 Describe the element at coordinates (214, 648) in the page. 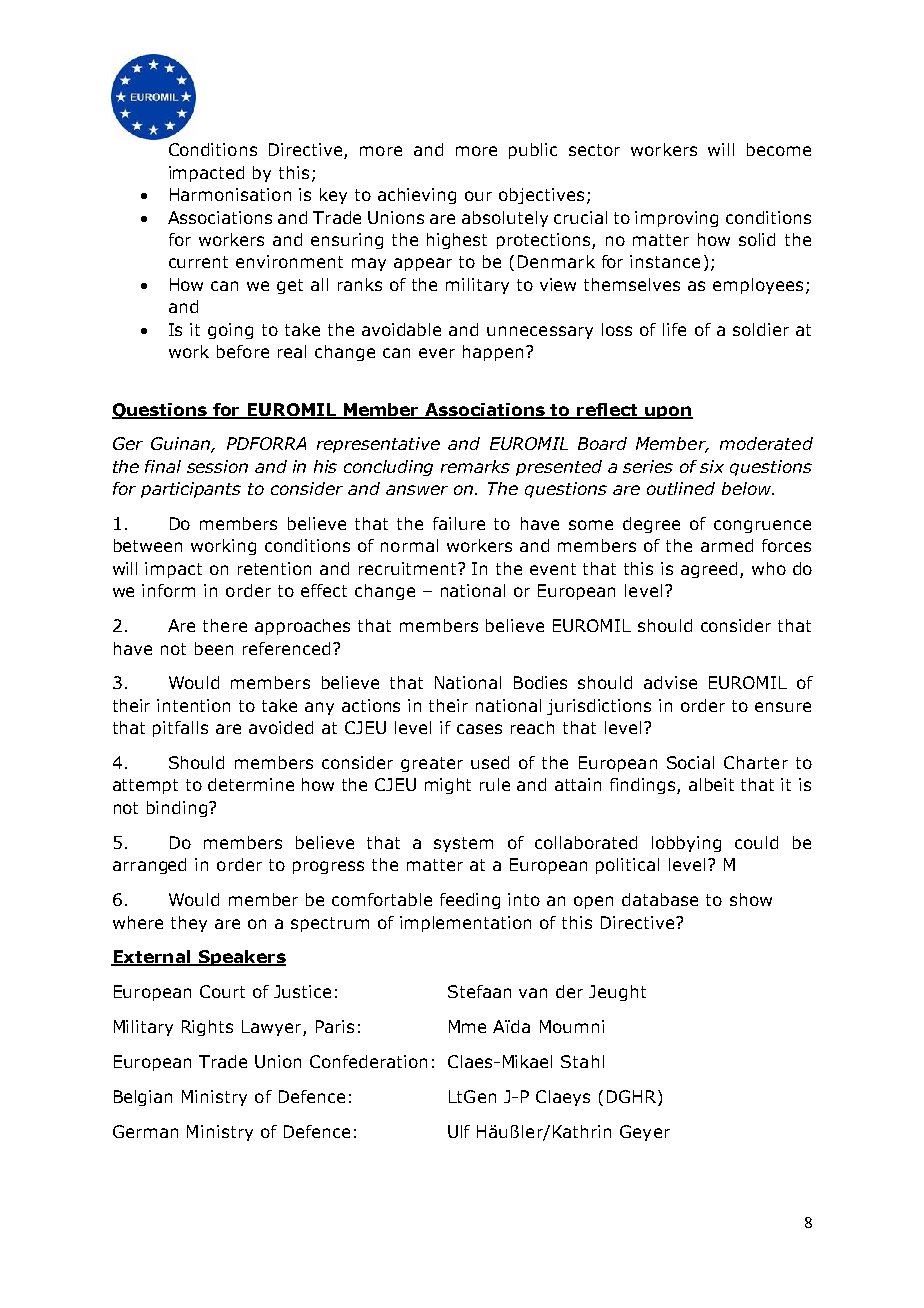

I see `been` at that location.
